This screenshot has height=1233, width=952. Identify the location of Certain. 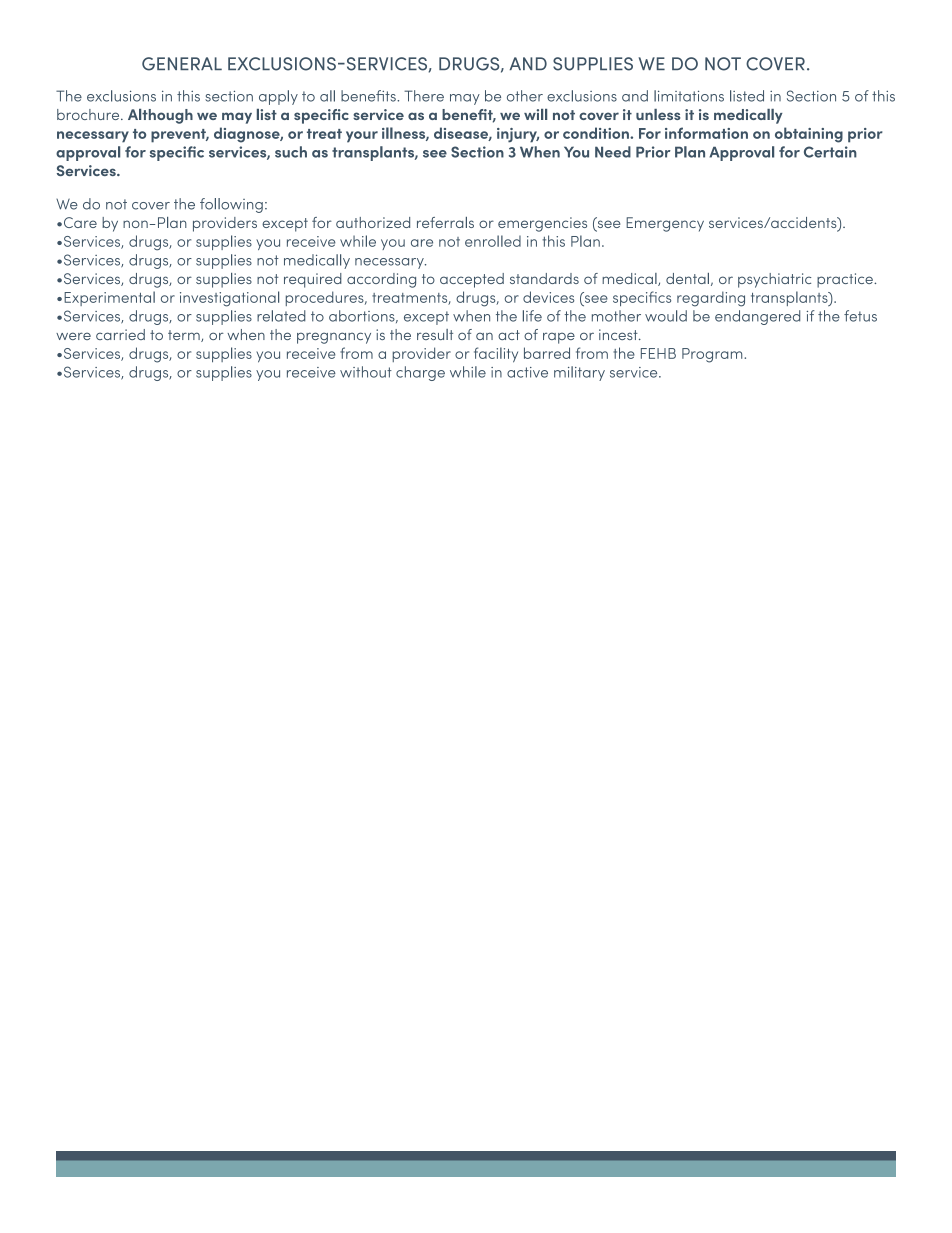
(830, 152).
